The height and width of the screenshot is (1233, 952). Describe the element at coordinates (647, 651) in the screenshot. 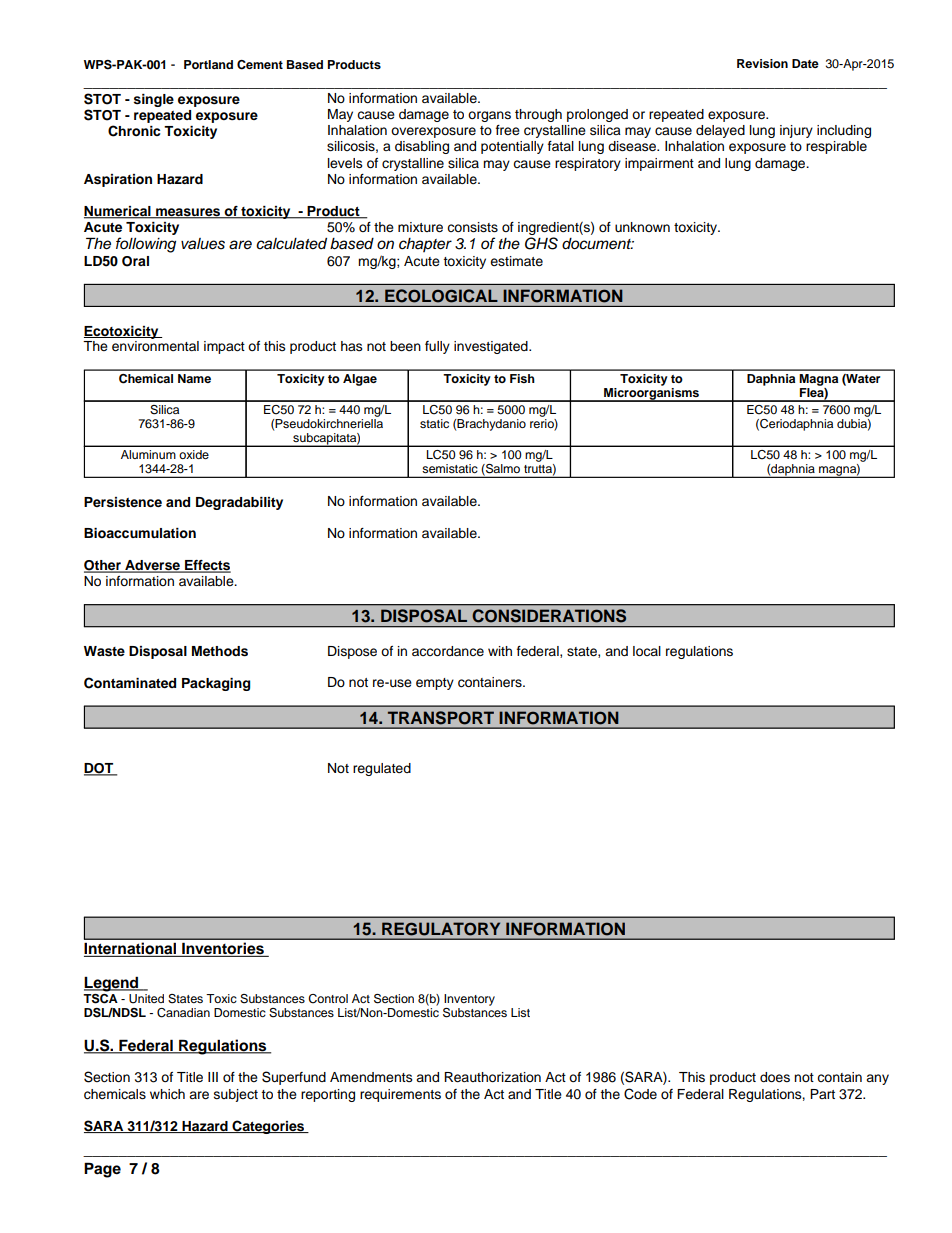

I see `local` at that location.
